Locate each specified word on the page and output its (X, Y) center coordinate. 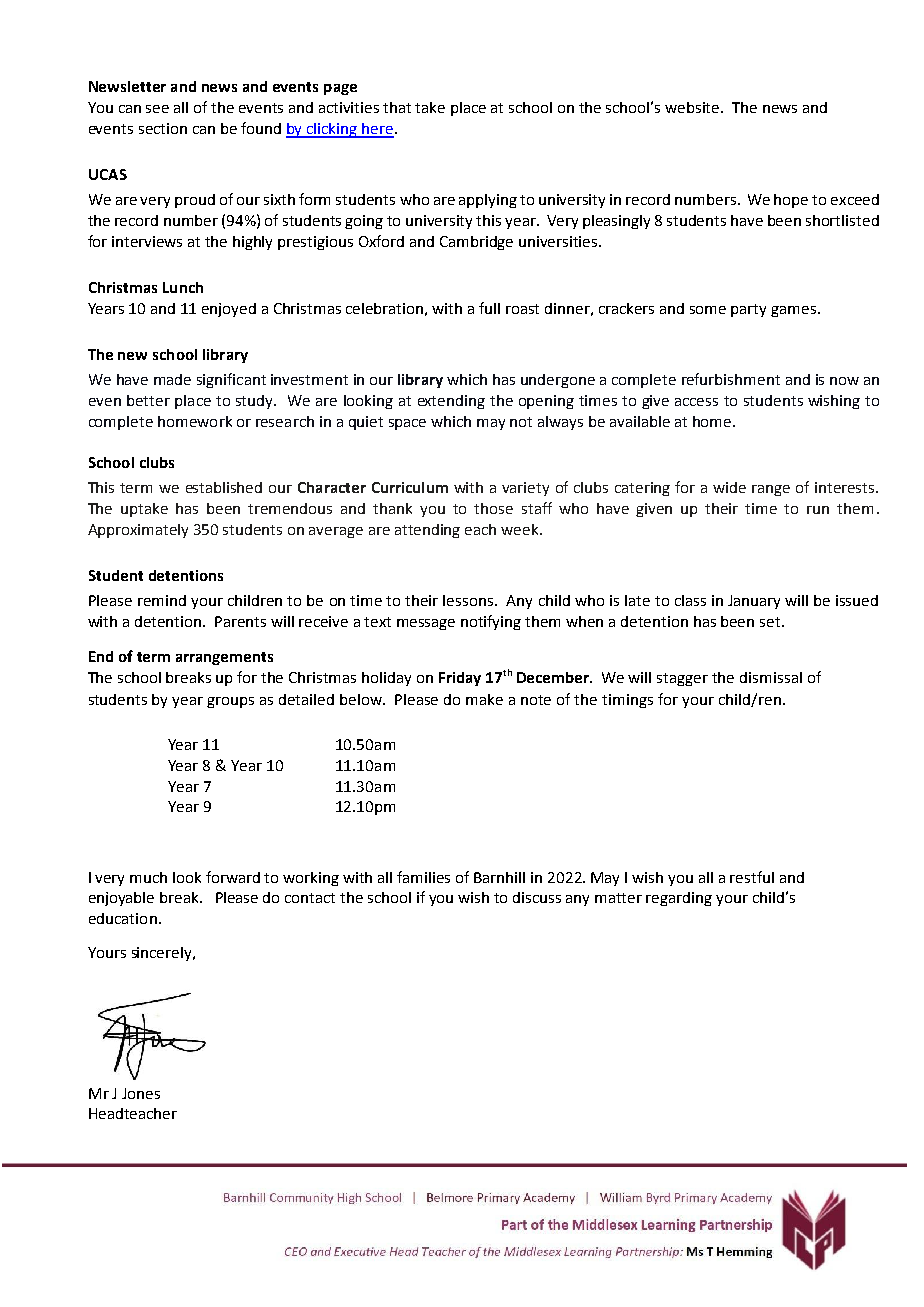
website (693, 107)
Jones (141, 1093)
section (163, 128)
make (484, 699)
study (255, 402)
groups (230, 702)
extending (451, 402)
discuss (537, 897)
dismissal (771, 677)
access (696, 402)
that (397, 107)
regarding (679, 899)
